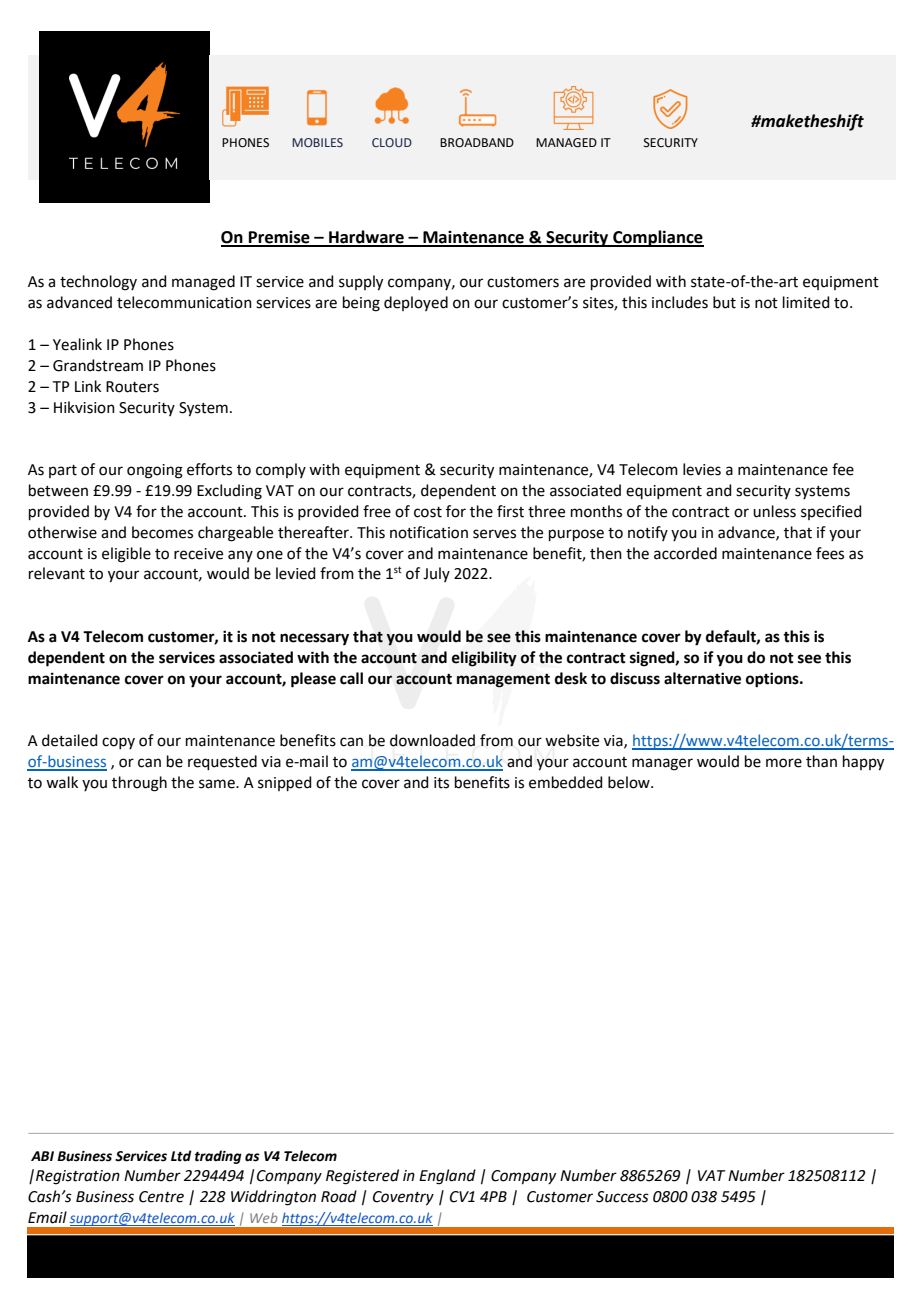 The image size is (924, 1309). I want to click on more, so click(784, 763).
